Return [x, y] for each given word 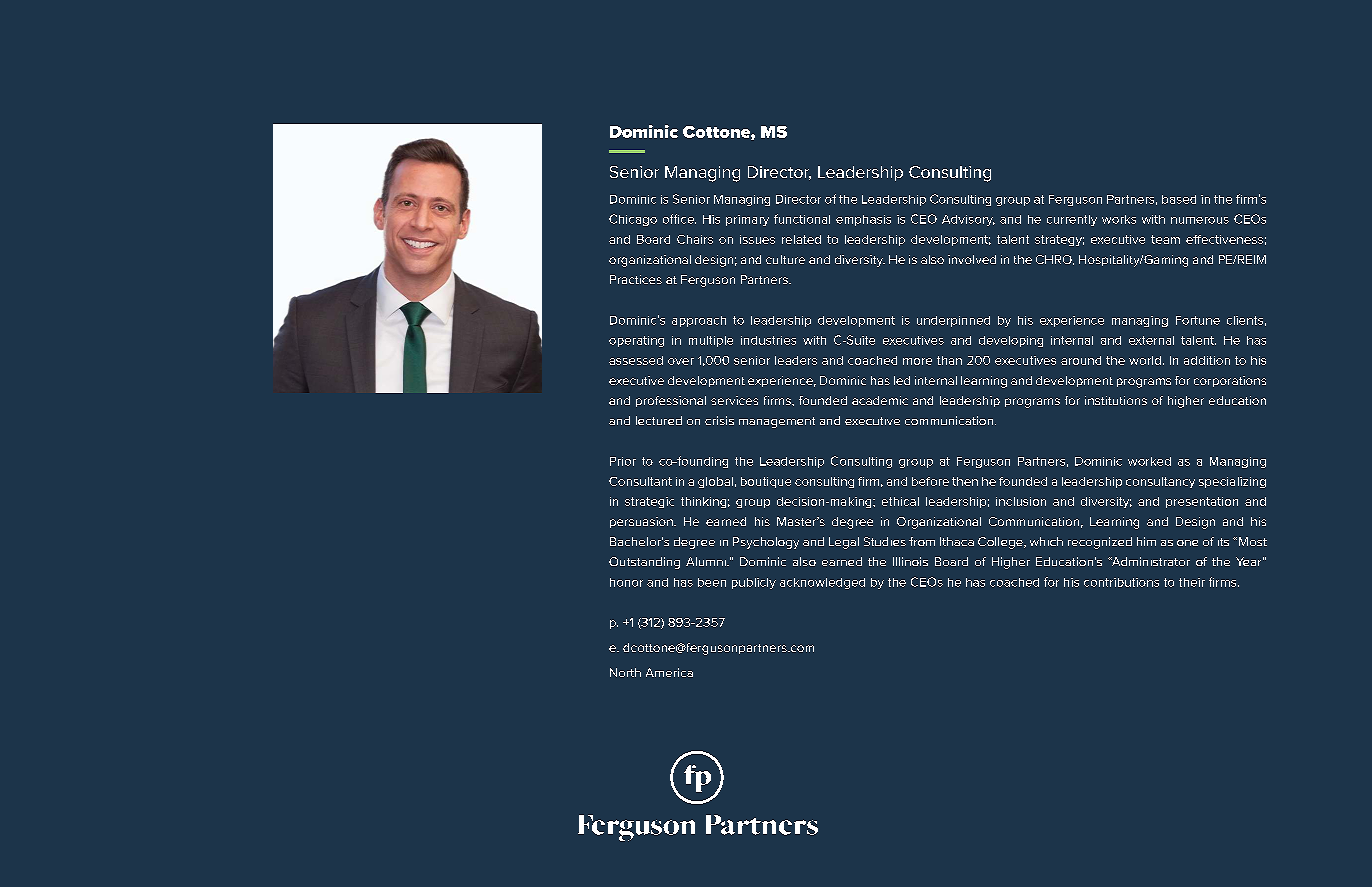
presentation [1202, 502]
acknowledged [822, 583]
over [681, 361]
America [669, 672]
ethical [900, 501]
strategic [649, 502]
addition [1207, 360]
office [679, 219]
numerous [1200, 220]
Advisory [968, 220]
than [949, 360]
